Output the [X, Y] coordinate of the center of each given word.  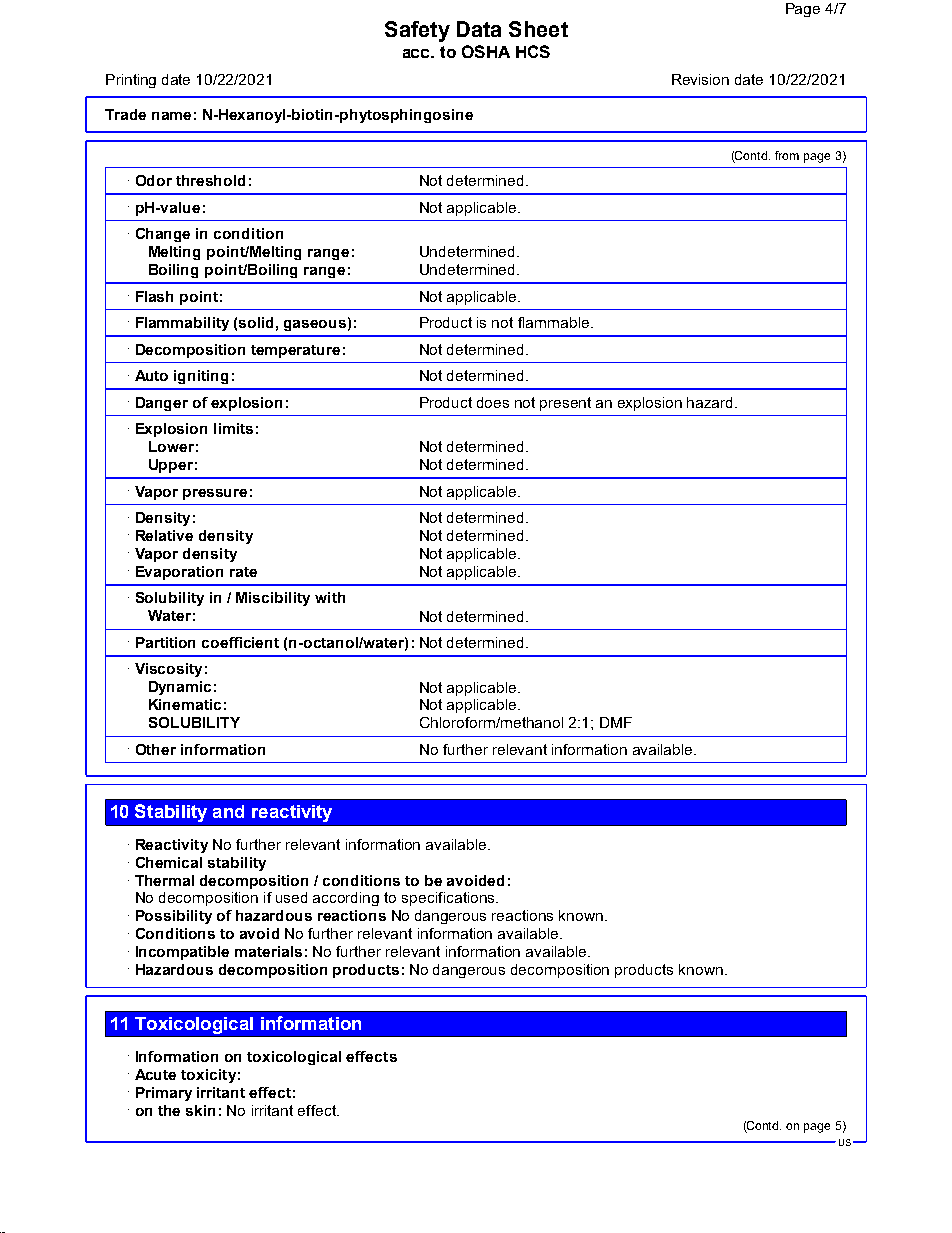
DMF [616, 722]
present [565, 404]
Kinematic [185, 704]
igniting [201, 377]
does [493, 402]
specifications [449, 899]
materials [268, 951]
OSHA [486, 51]
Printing [131, 81]
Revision [700, 79]
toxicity [208, 1076]
